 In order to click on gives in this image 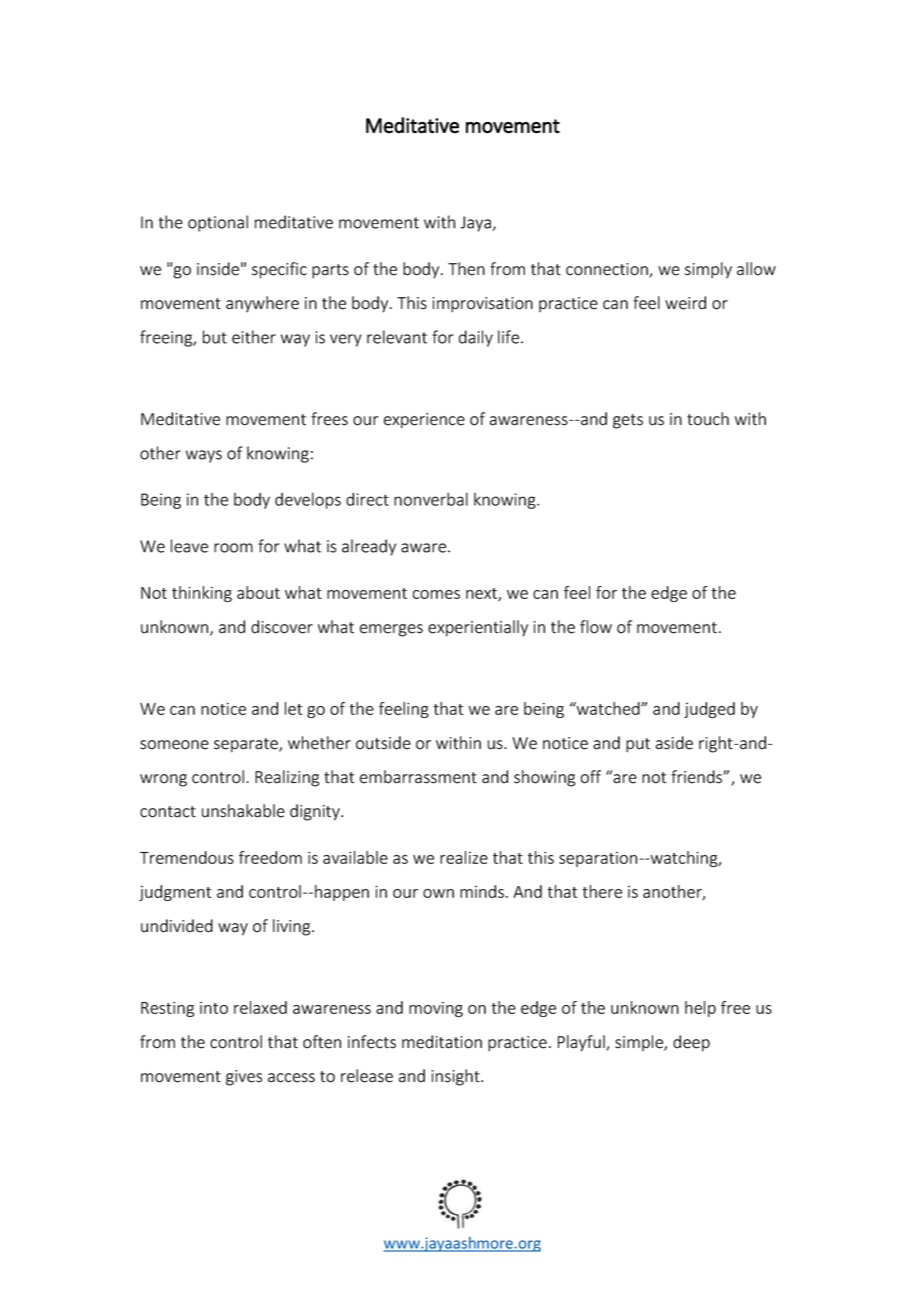, I will do `click(244, 1078)`.
